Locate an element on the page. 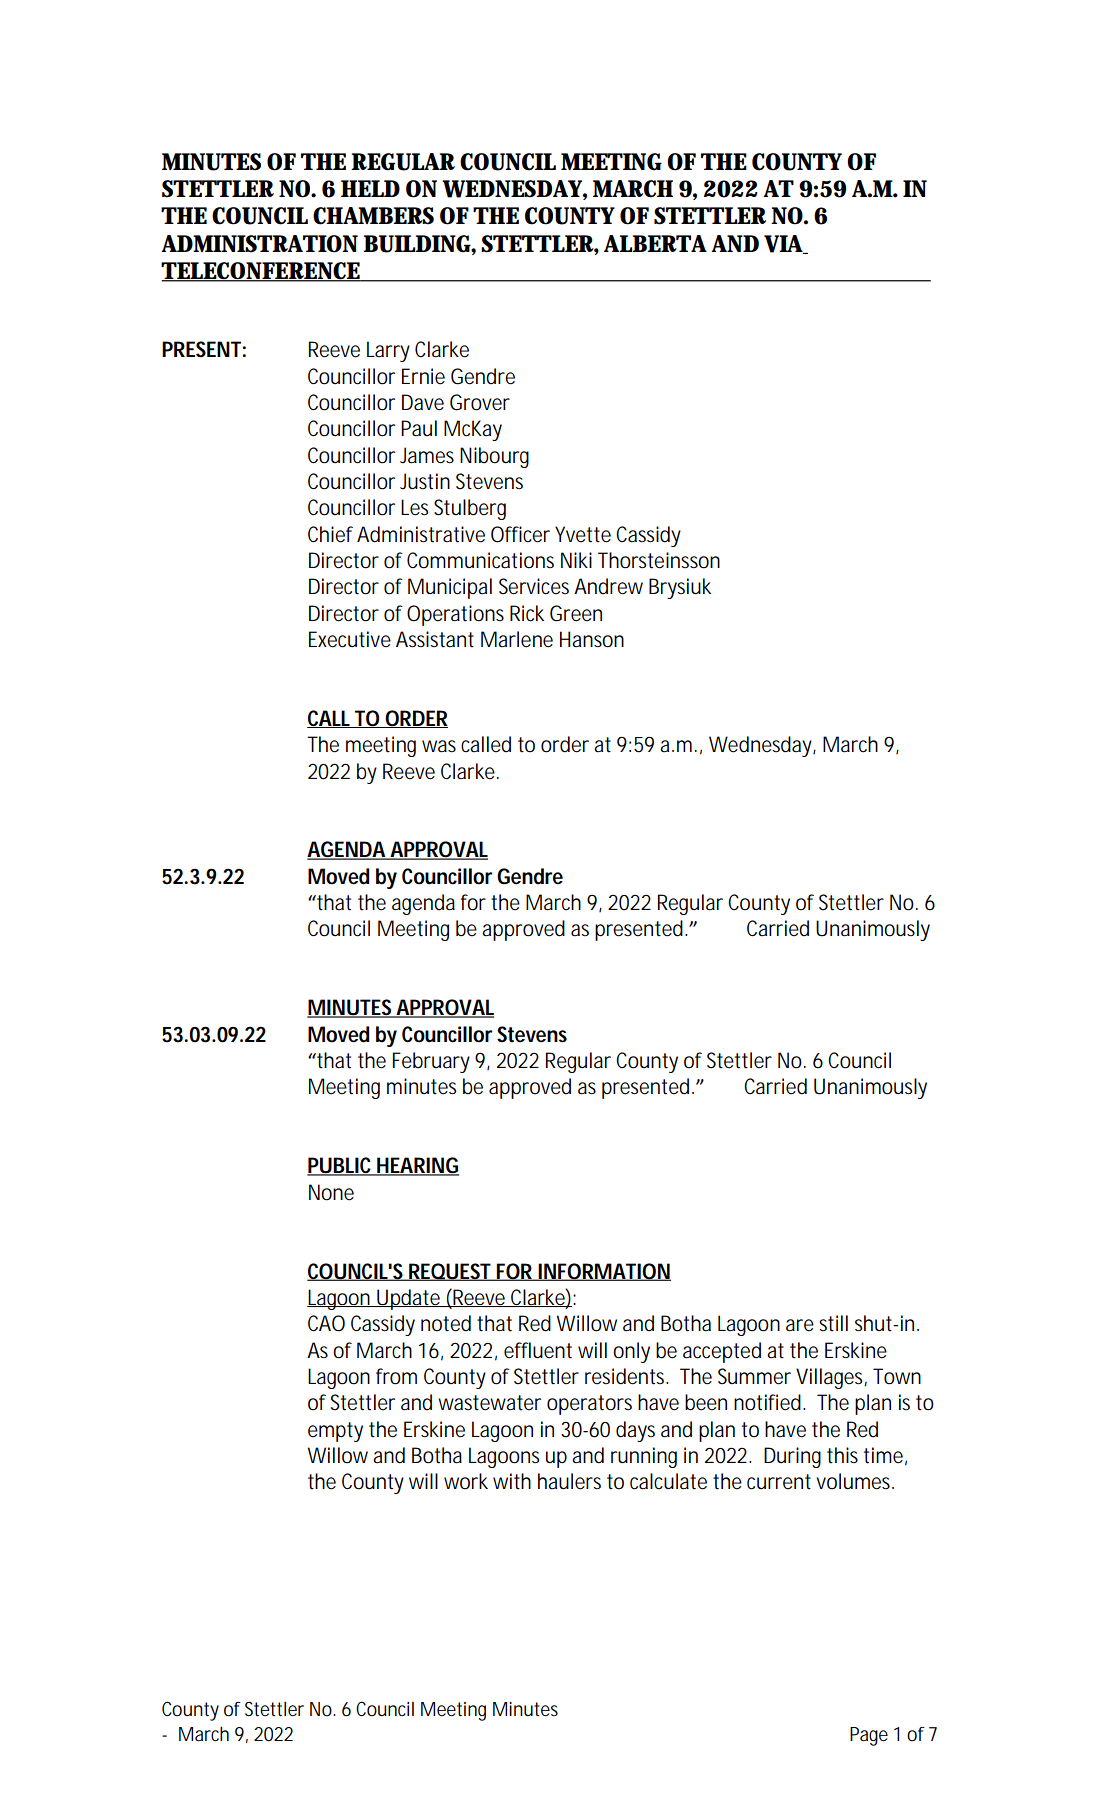 Image resolution: width=1100 pixels, height=1811 pixels. still is located at coordinates (833, 1323).
